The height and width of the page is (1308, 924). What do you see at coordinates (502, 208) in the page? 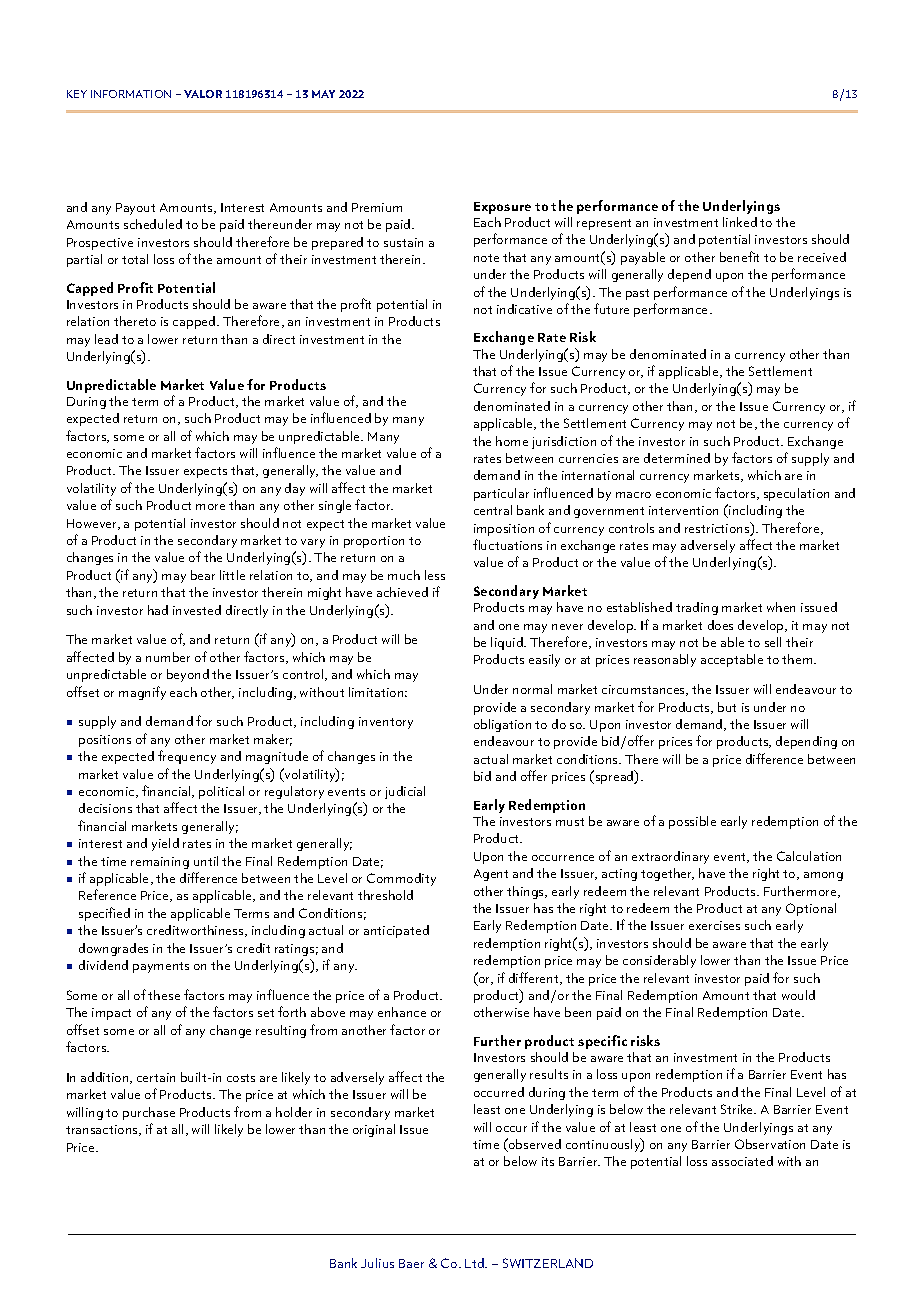
I see `Exposure` at bounding box center [502, 208].
